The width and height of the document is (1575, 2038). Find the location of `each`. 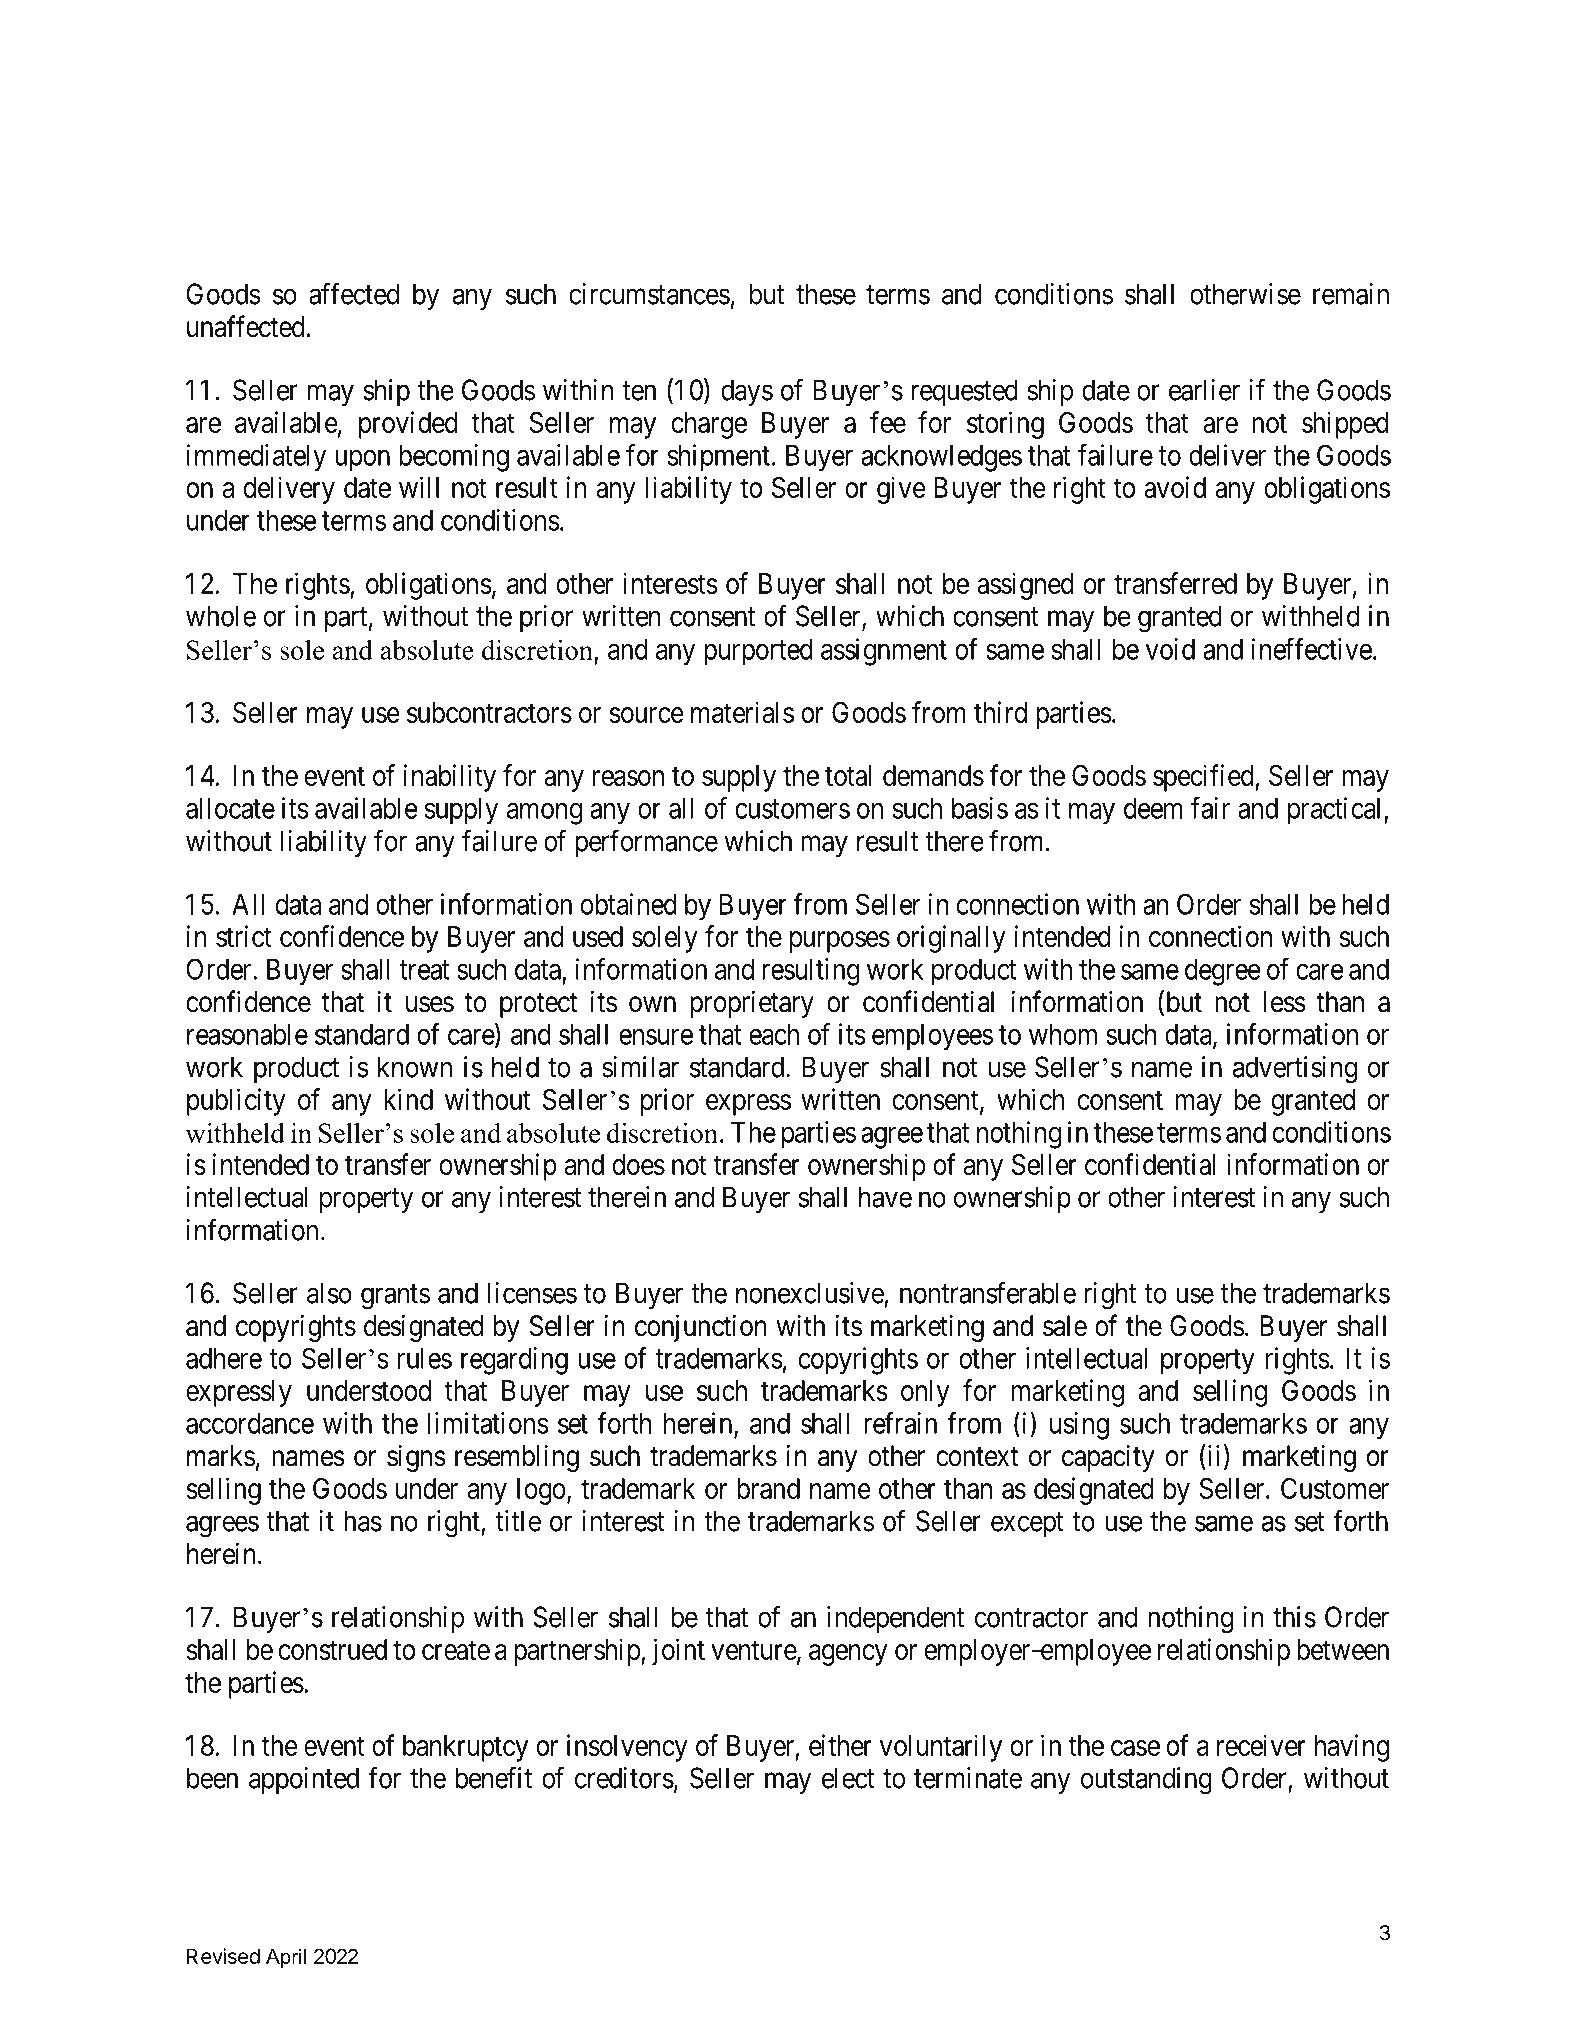

each is located at coordinates (774, 1034).
